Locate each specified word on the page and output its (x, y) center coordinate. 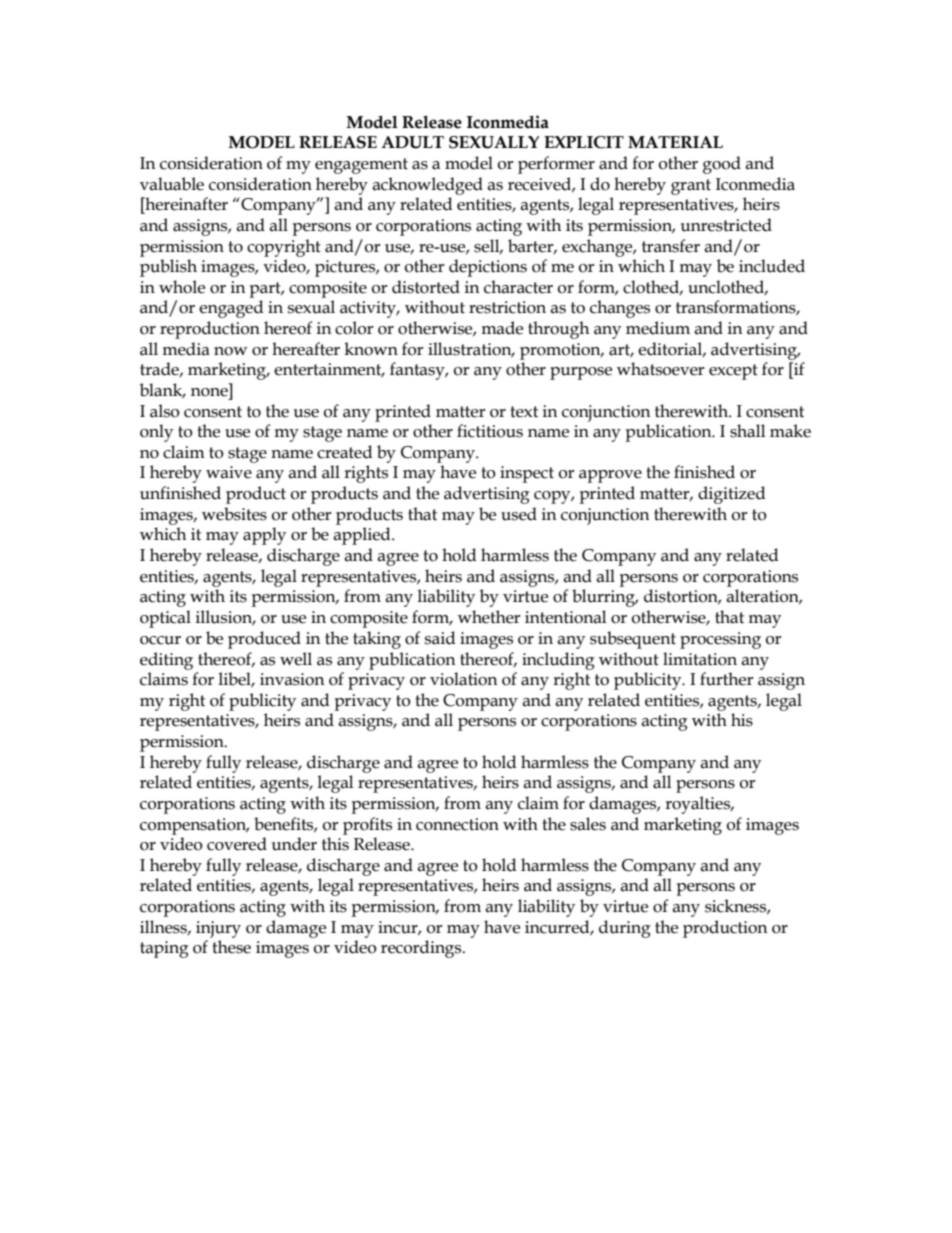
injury (218, 929)
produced (264, 640)
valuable (172, 184)
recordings (422, 949)
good (722, 165)
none (209, 392)
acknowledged (427, 186)
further (727, 679)
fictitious (490, 431)
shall (747, 431)
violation (464, 679)
